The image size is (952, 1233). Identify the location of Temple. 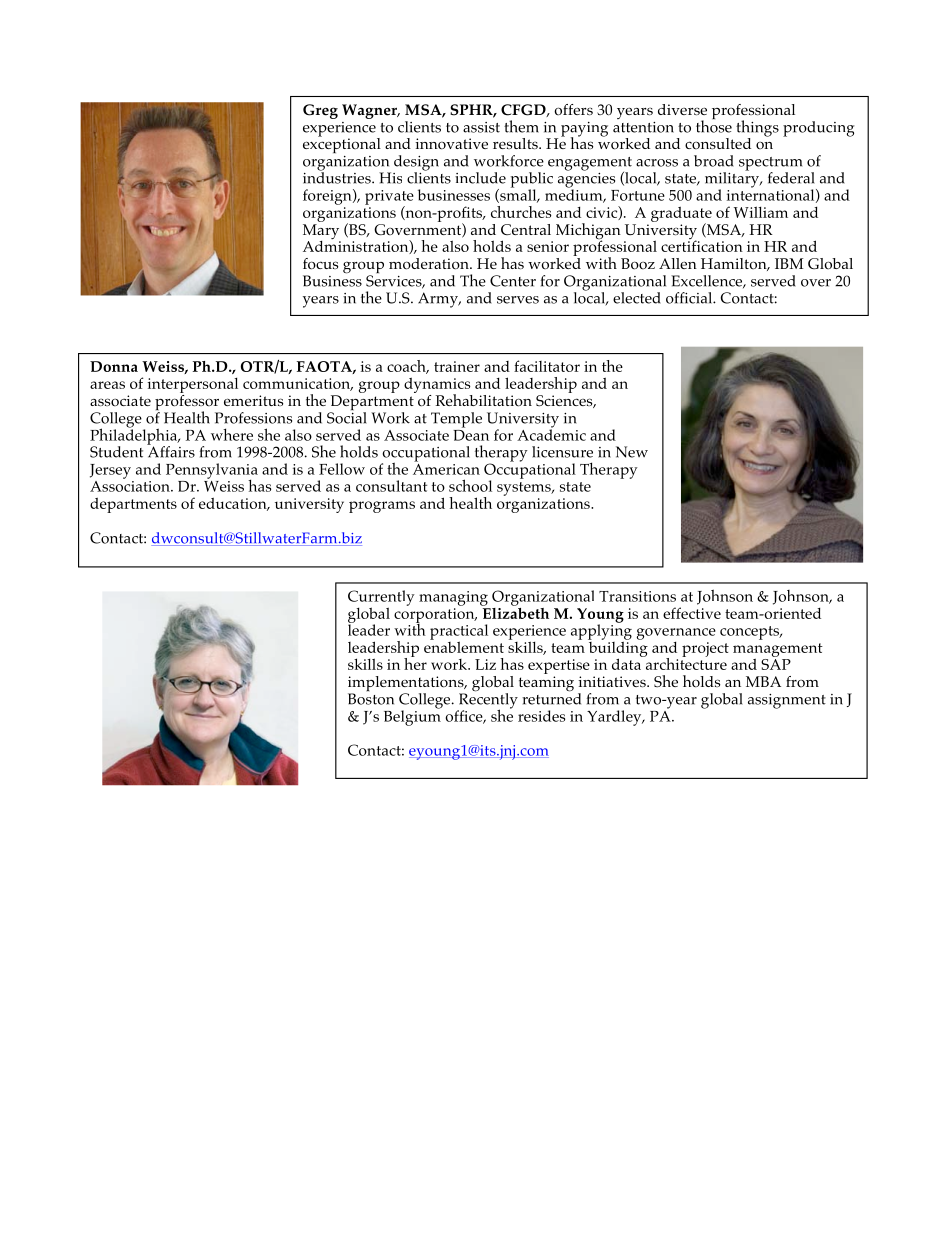
(456, 420).
